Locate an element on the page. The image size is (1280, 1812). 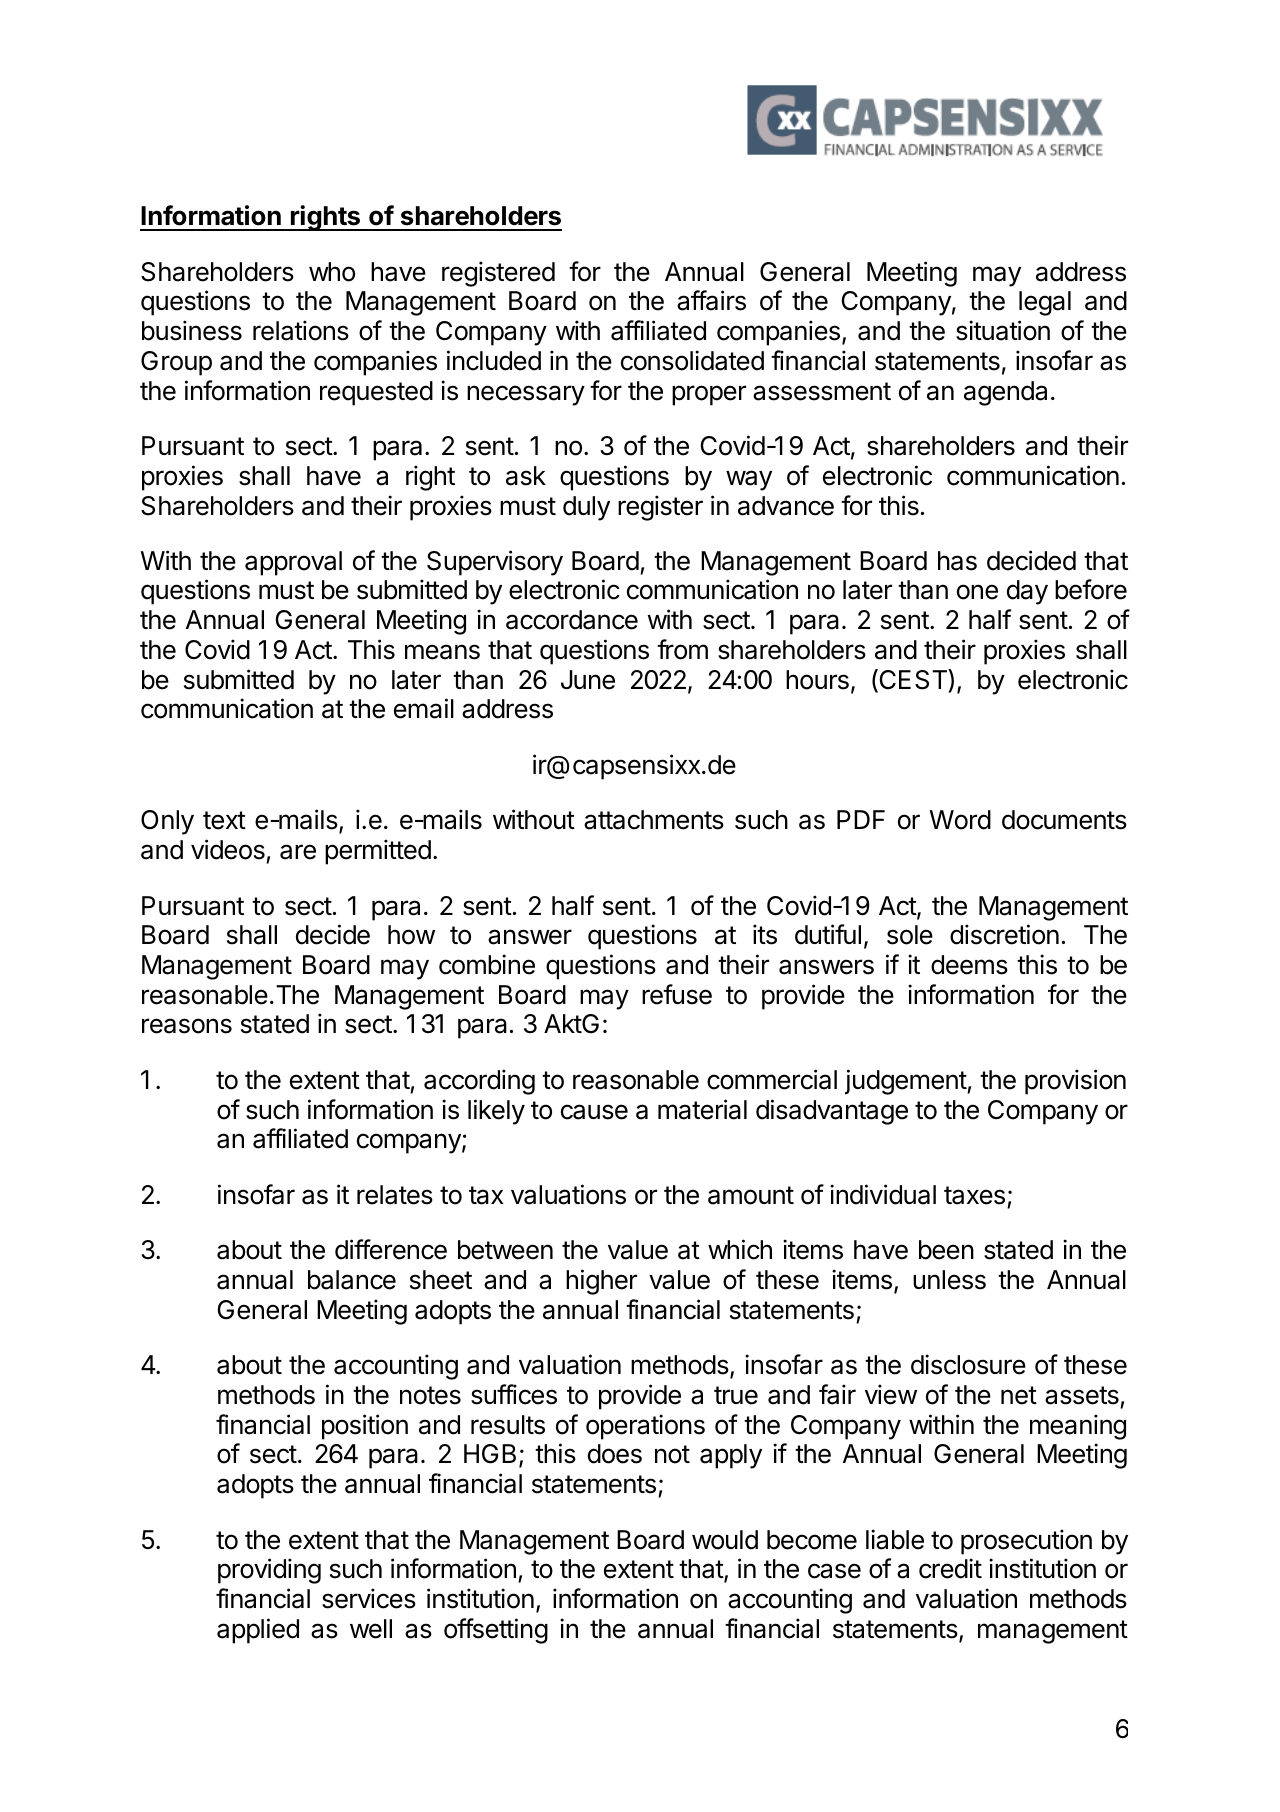
situation is located at coordinates (1003, 330).
